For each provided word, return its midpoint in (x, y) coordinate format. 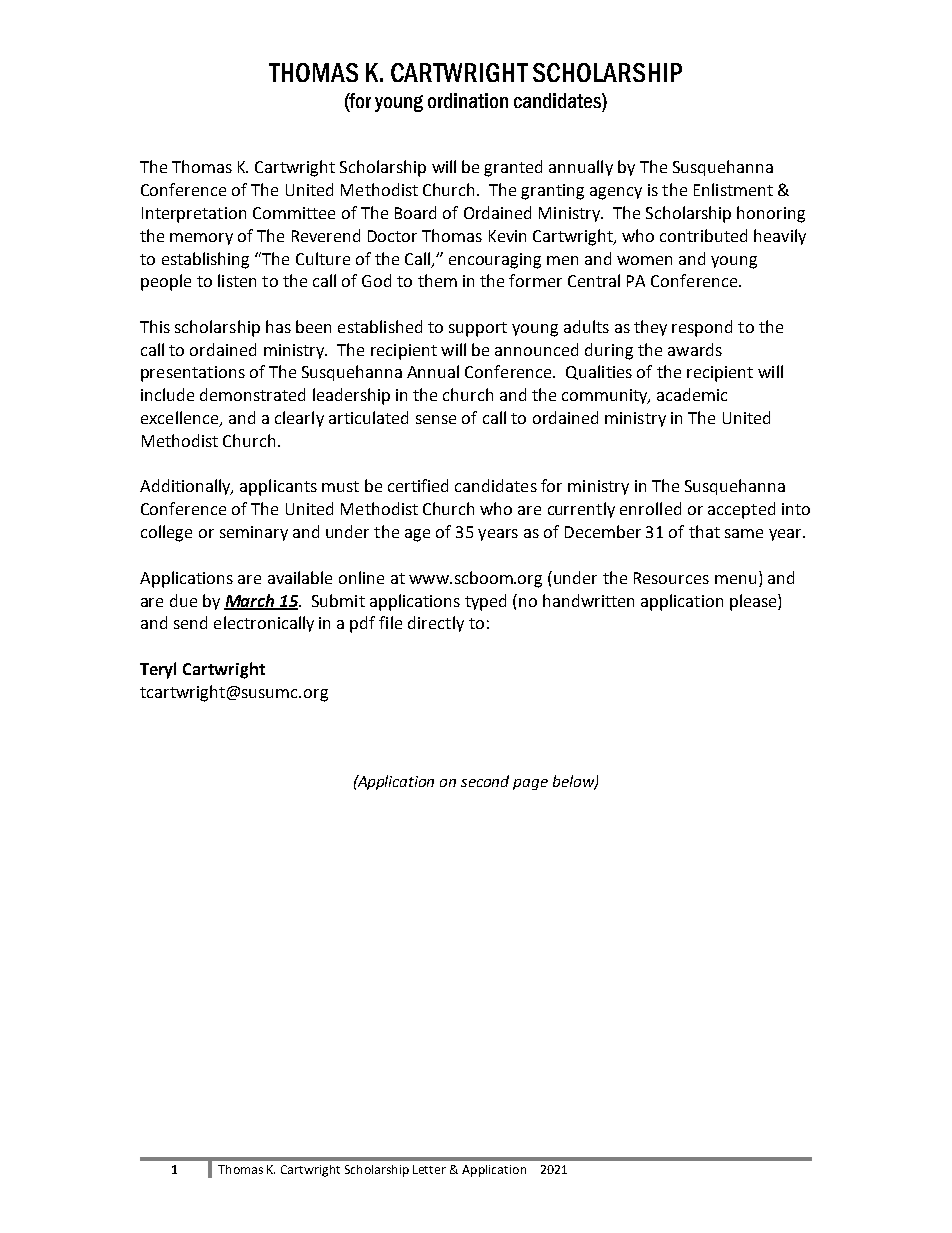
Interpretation (194, 215)
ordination (468, 100)
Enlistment (733, 189)
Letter (429, 1169)
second (485, 781)
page (530, 784)
